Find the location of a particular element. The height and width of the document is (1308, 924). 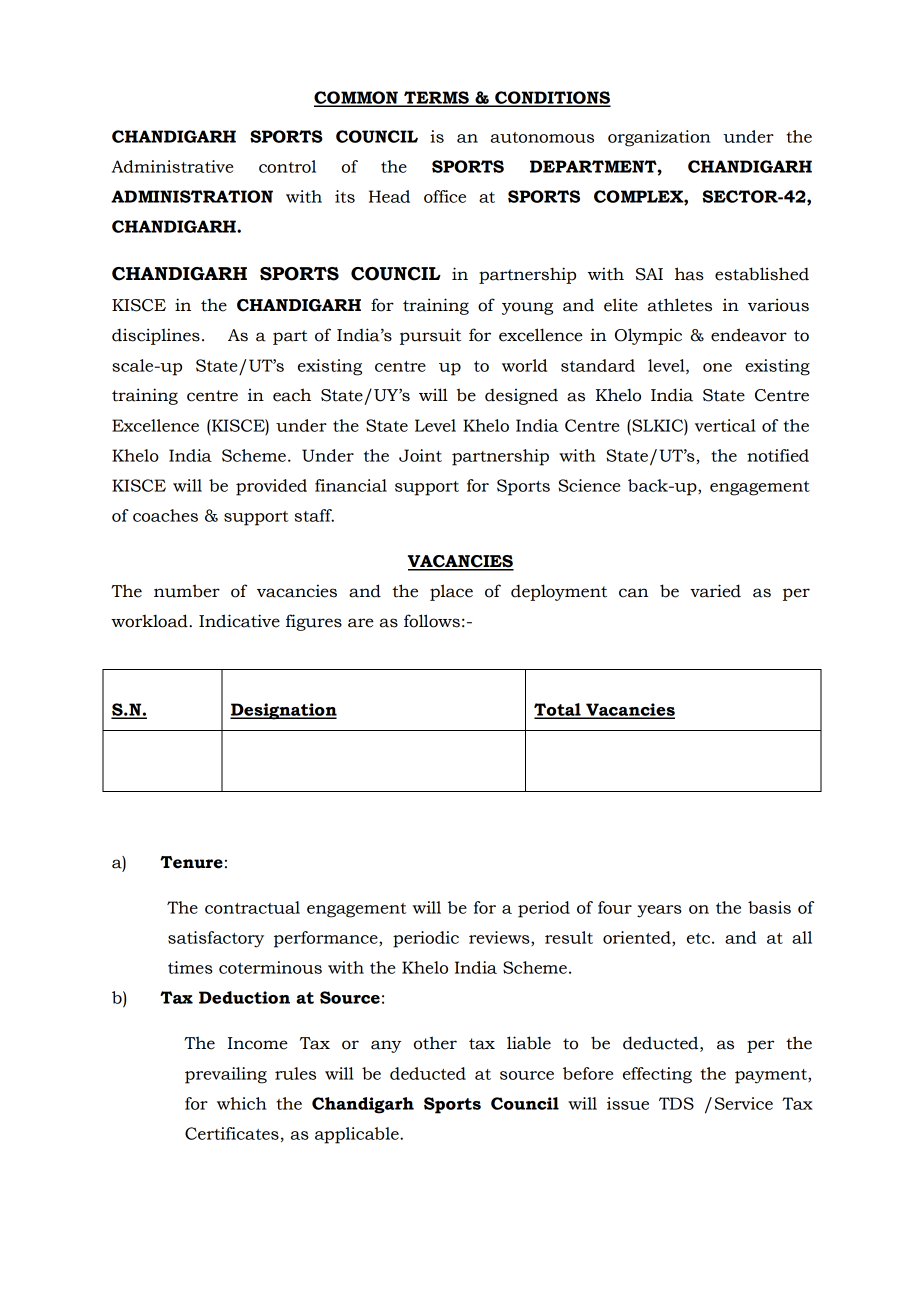

other is located at coordinates (435, 1043).
